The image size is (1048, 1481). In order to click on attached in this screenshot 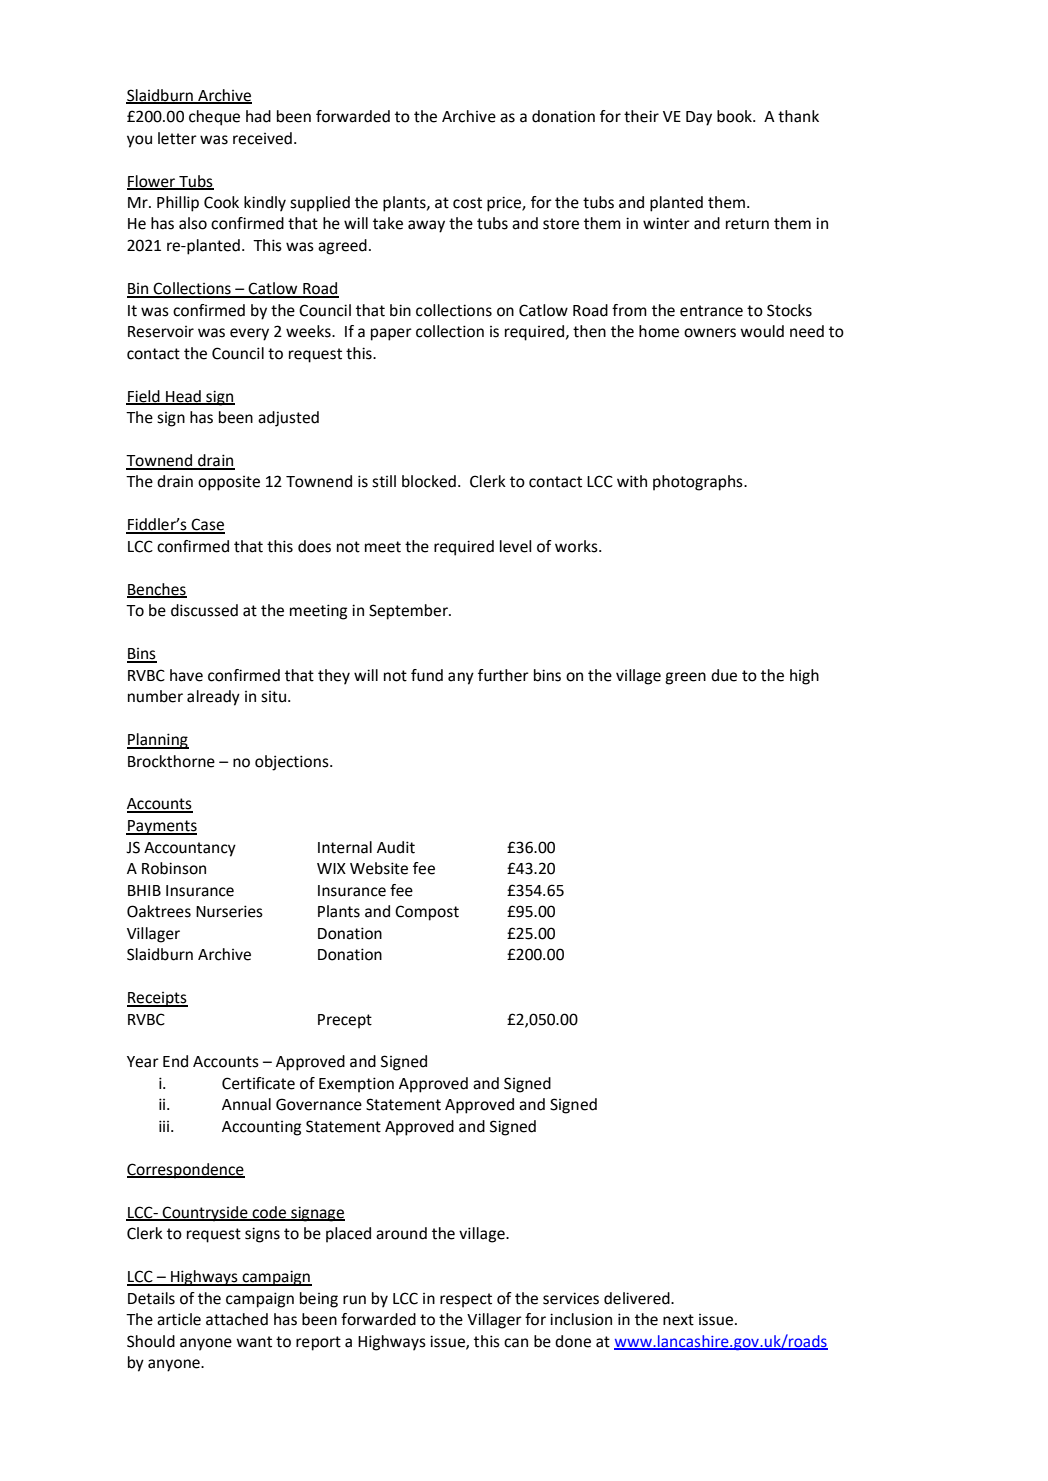, I will do `click(237, 1319)`.
